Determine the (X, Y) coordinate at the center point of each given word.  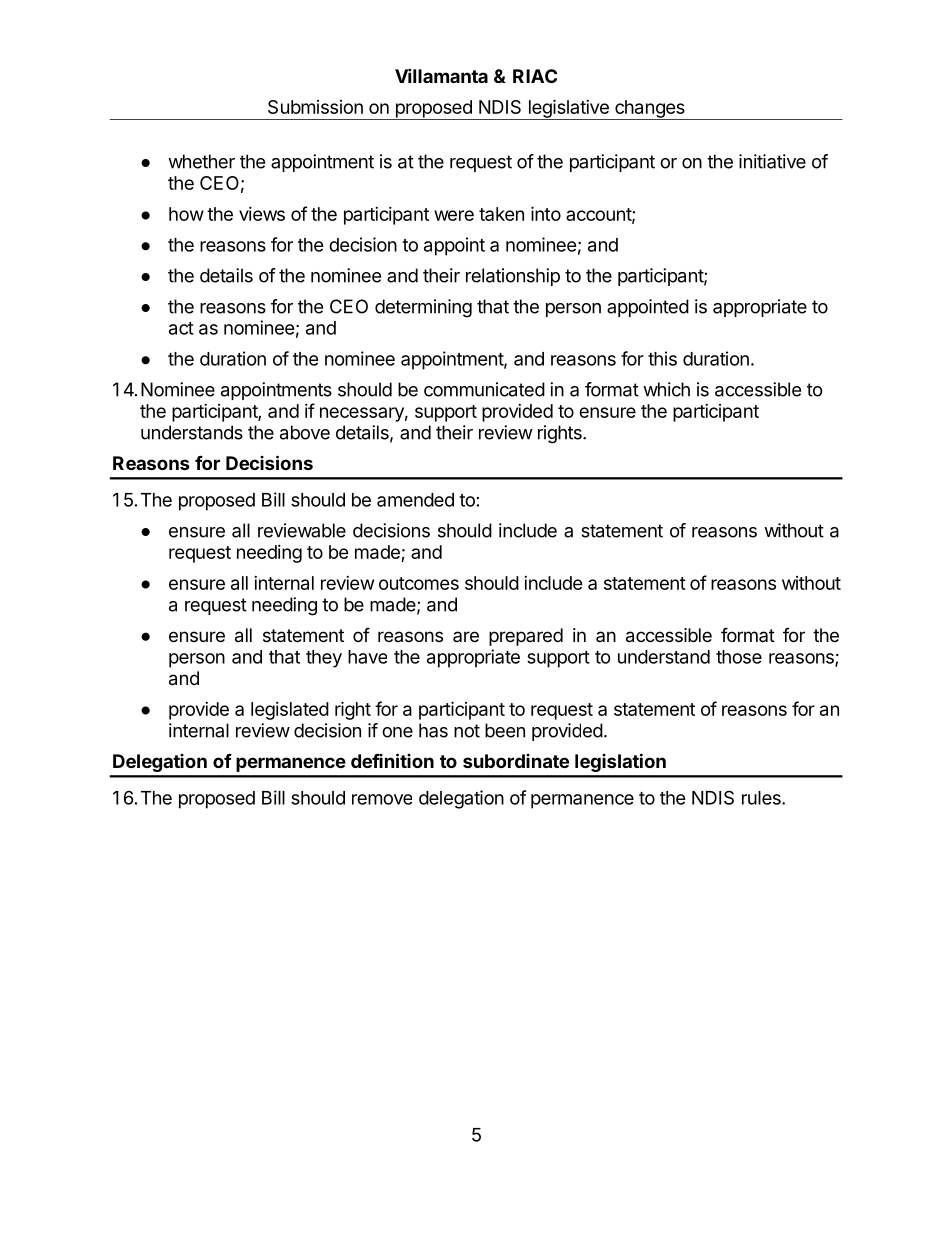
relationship (513, 277)
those (739, 657)
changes (650, 110)
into (546, 213)
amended (415, 500)
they (324, 659)
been (505, 730)
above (305, 432)
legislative (568, 109)
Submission (315, 107)
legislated (290, 711)
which (666, 389)
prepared (526, 637)
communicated (484, 389)
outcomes (419, 583)
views (262, 214)
